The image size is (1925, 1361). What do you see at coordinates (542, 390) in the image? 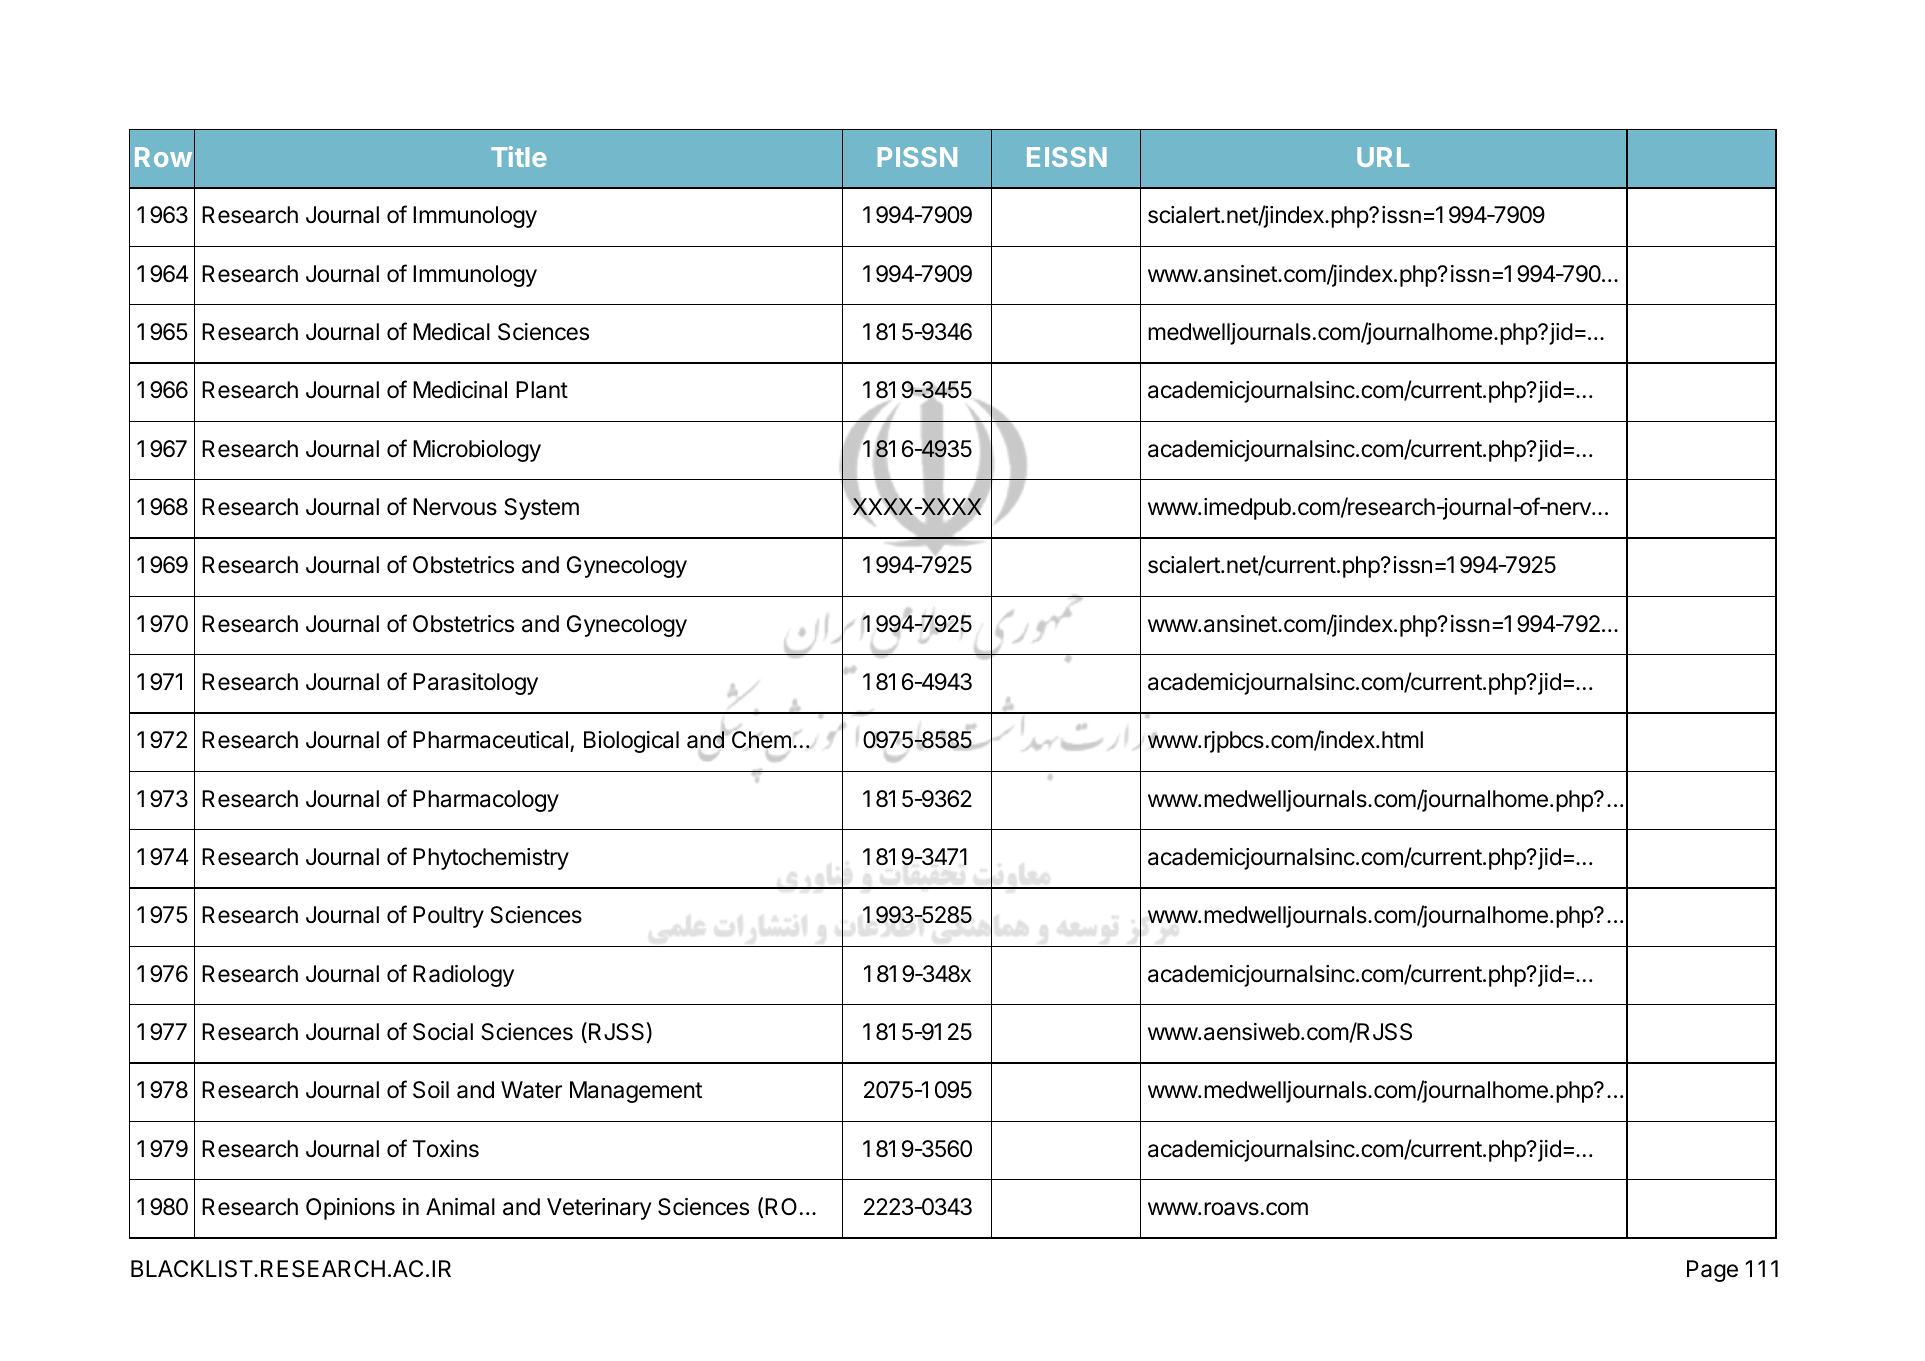
I see `Plant` at bounding box center [542, 390].
